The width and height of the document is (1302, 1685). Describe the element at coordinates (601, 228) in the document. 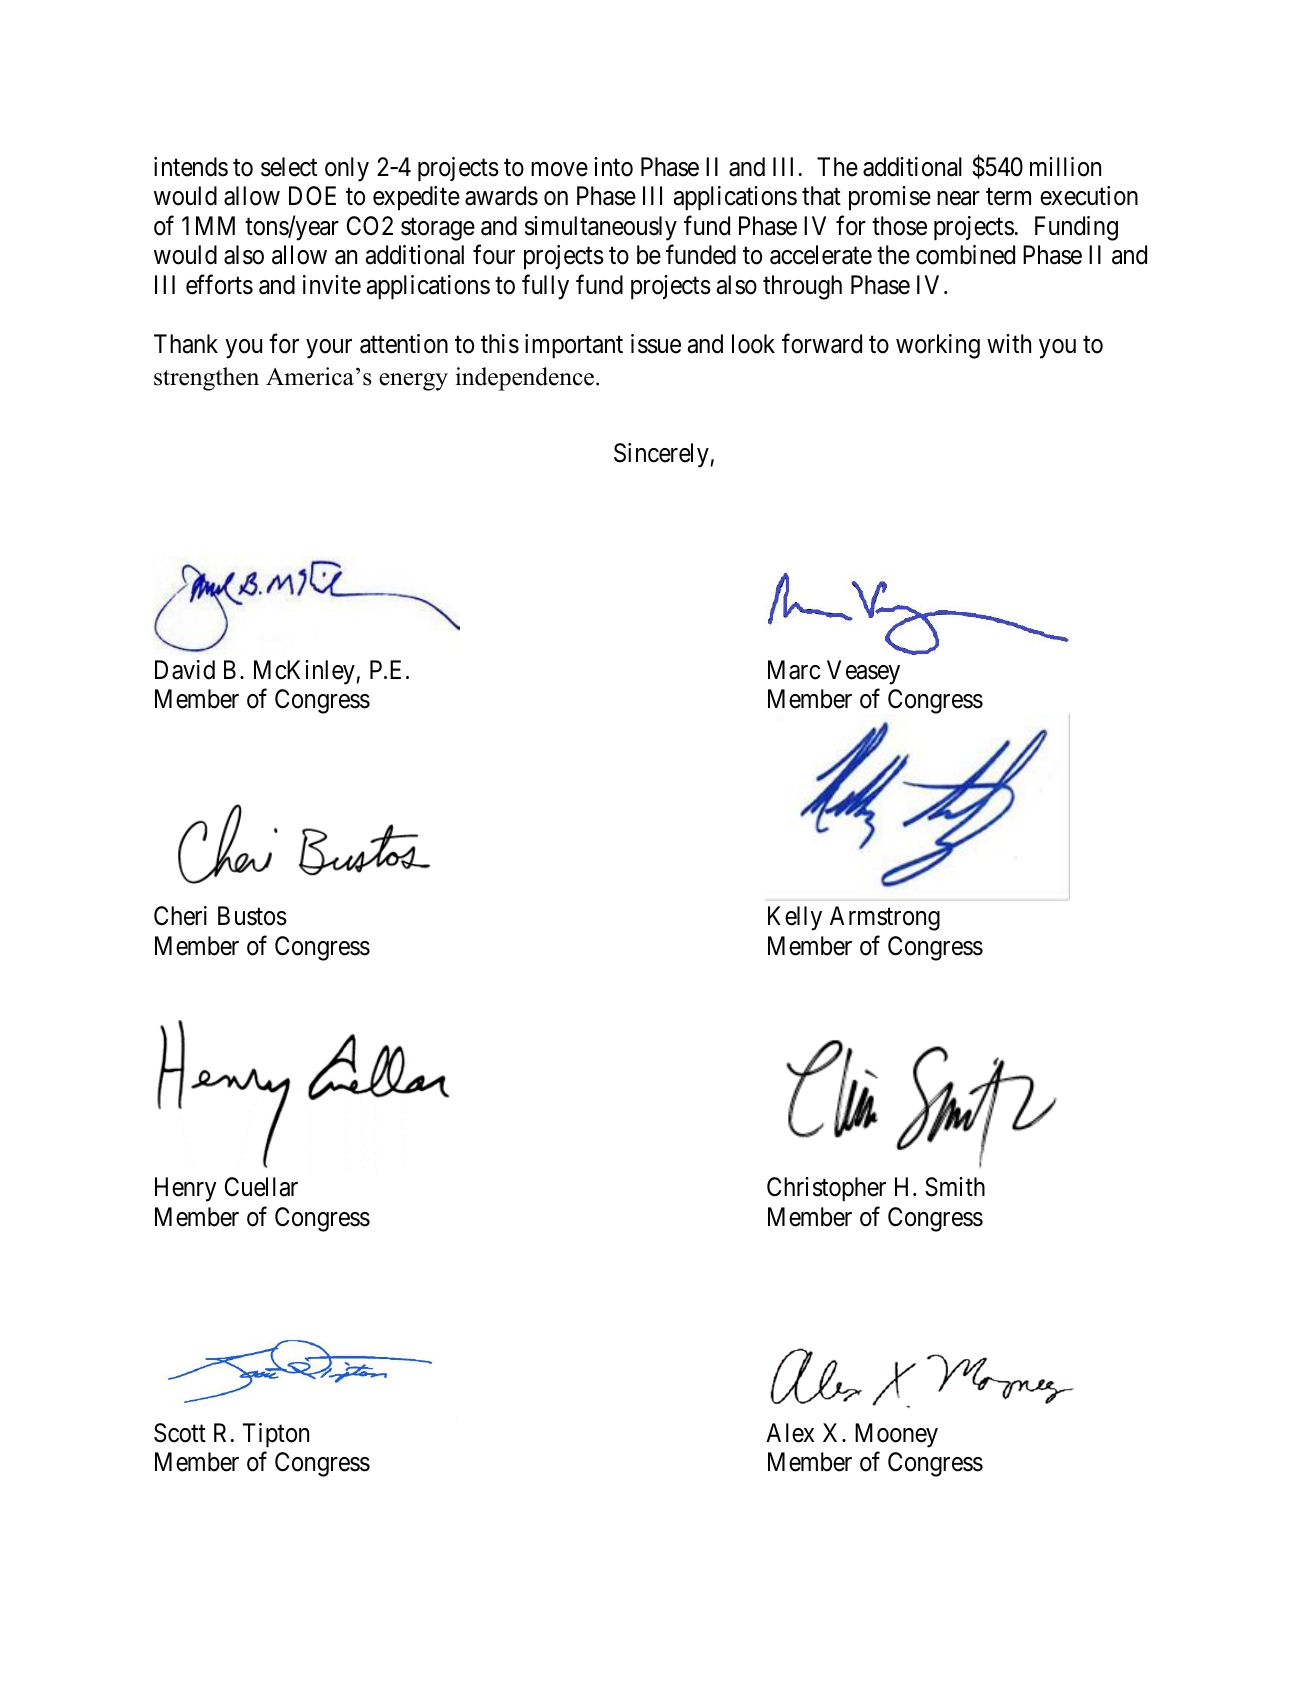

I see `simultaneously` at that location.
